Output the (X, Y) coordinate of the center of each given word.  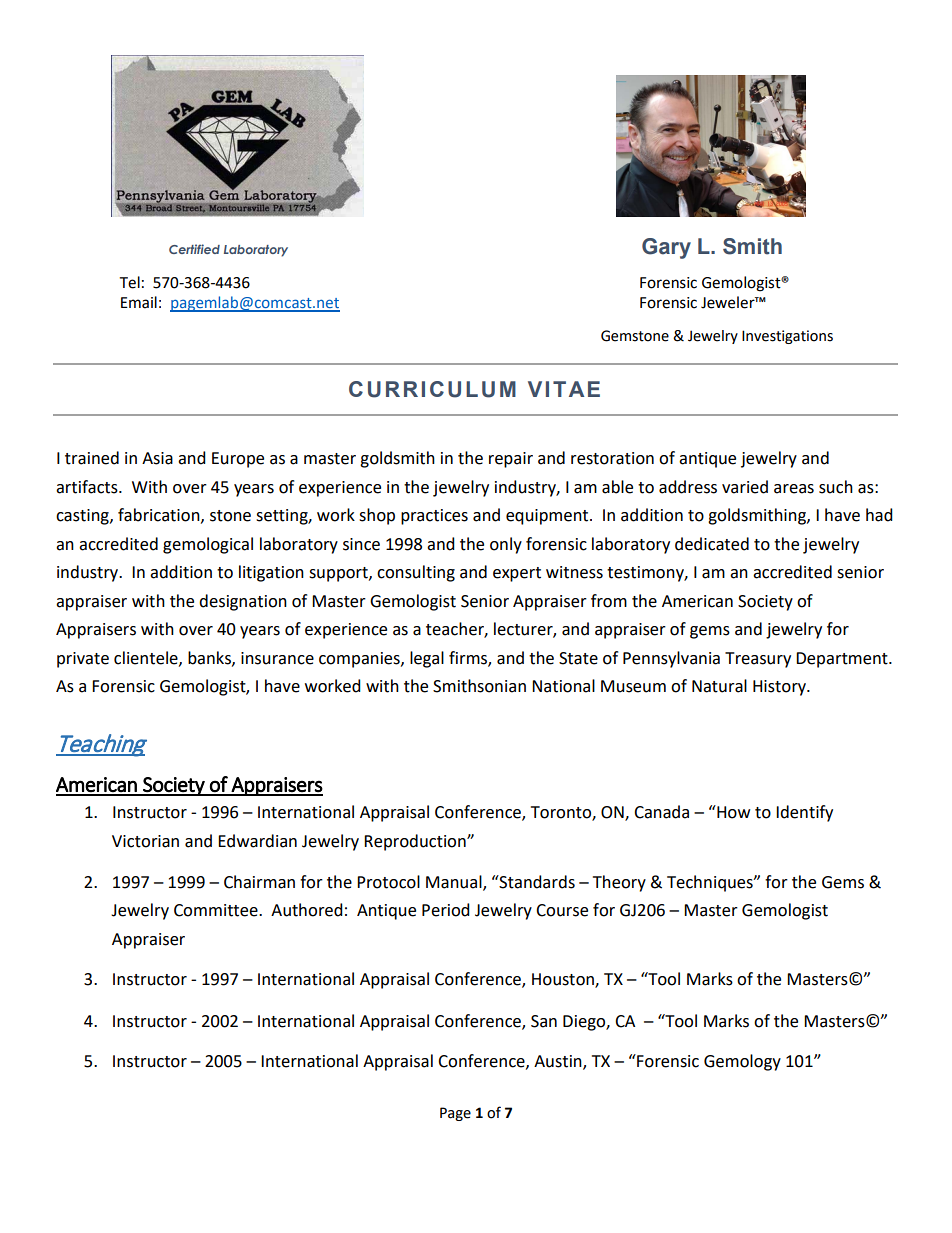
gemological (208, 545)
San (544, 1021)
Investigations (787, 337)
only (506, 545)
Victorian (145, 841)
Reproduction (416, 842)
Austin (559, 1062)
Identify (804, 813)
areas (794, 489)
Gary (666, 248)
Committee (217, 910)
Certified (194, 249)
